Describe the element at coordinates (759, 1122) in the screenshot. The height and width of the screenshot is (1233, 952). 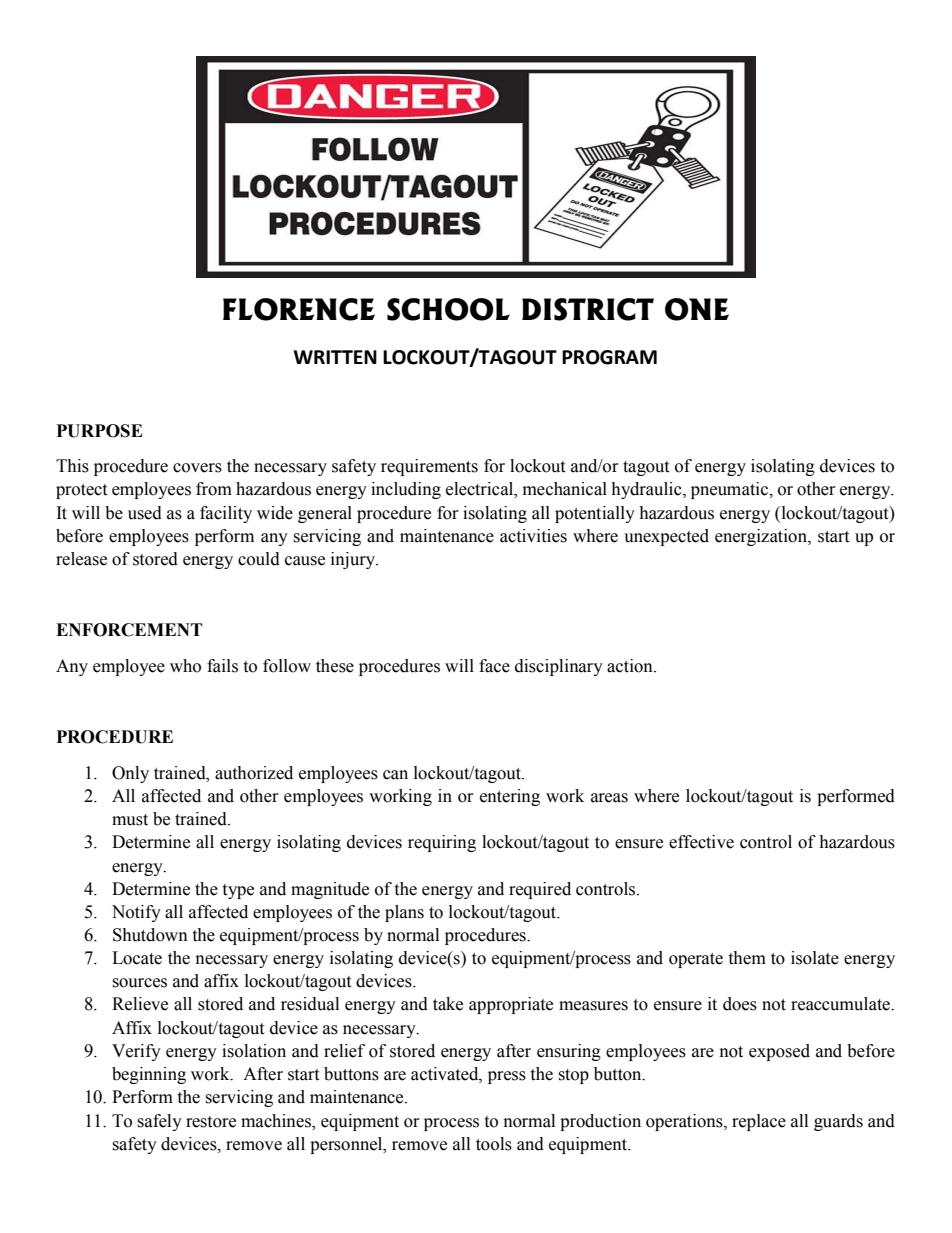
I see `replace` at that location.
